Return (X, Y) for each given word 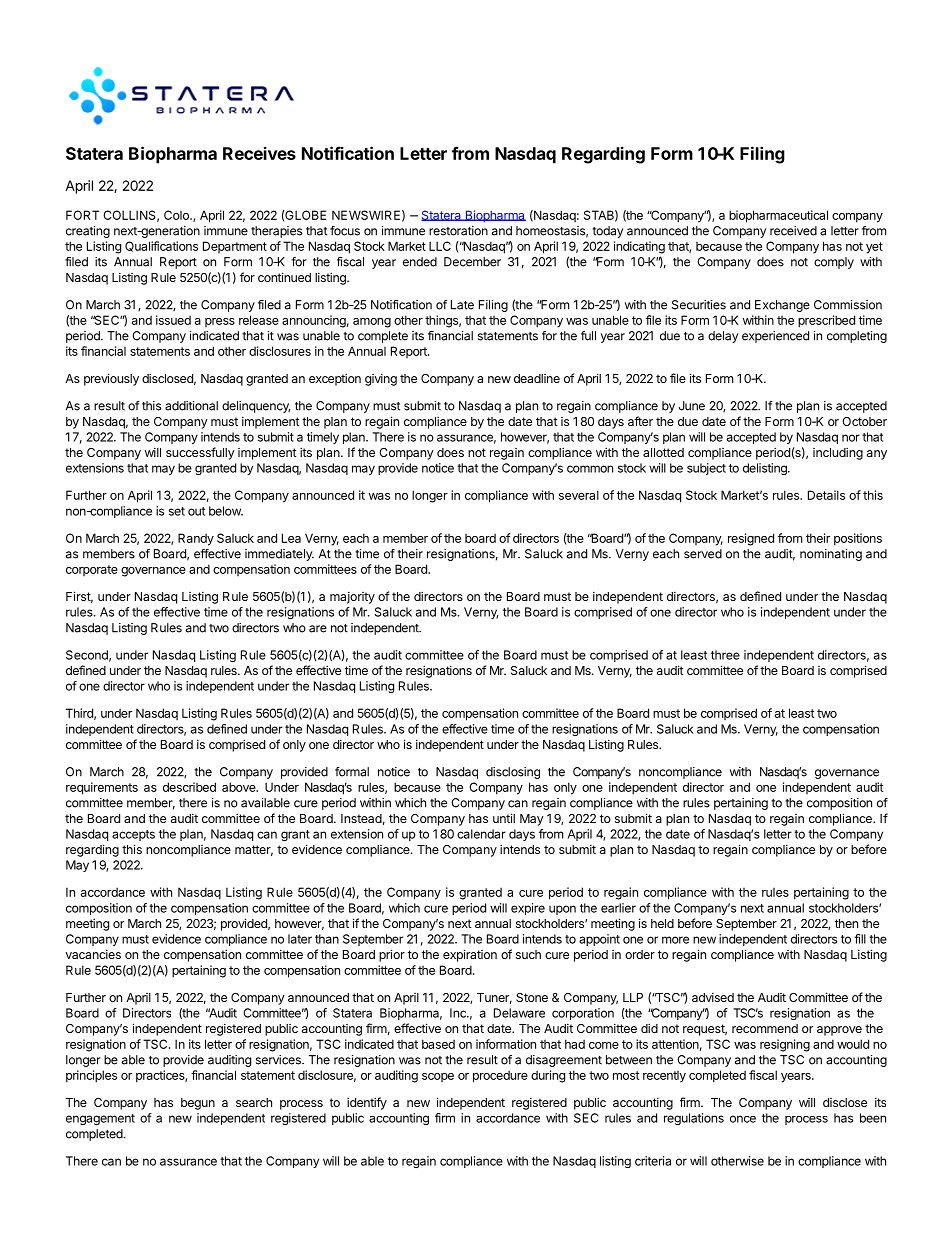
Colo (177, 215)
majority (352, 597)
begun (198, 1104)
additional (191, 406)
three (725, 655)
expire (528, 909)
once (743, 1119)
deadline (537, 378)
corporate (92, 570)
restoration (458, 231)
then (846, 923)
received (793, 231)
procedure (500, 1076)
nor (851, 438)
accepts (133, 835)
